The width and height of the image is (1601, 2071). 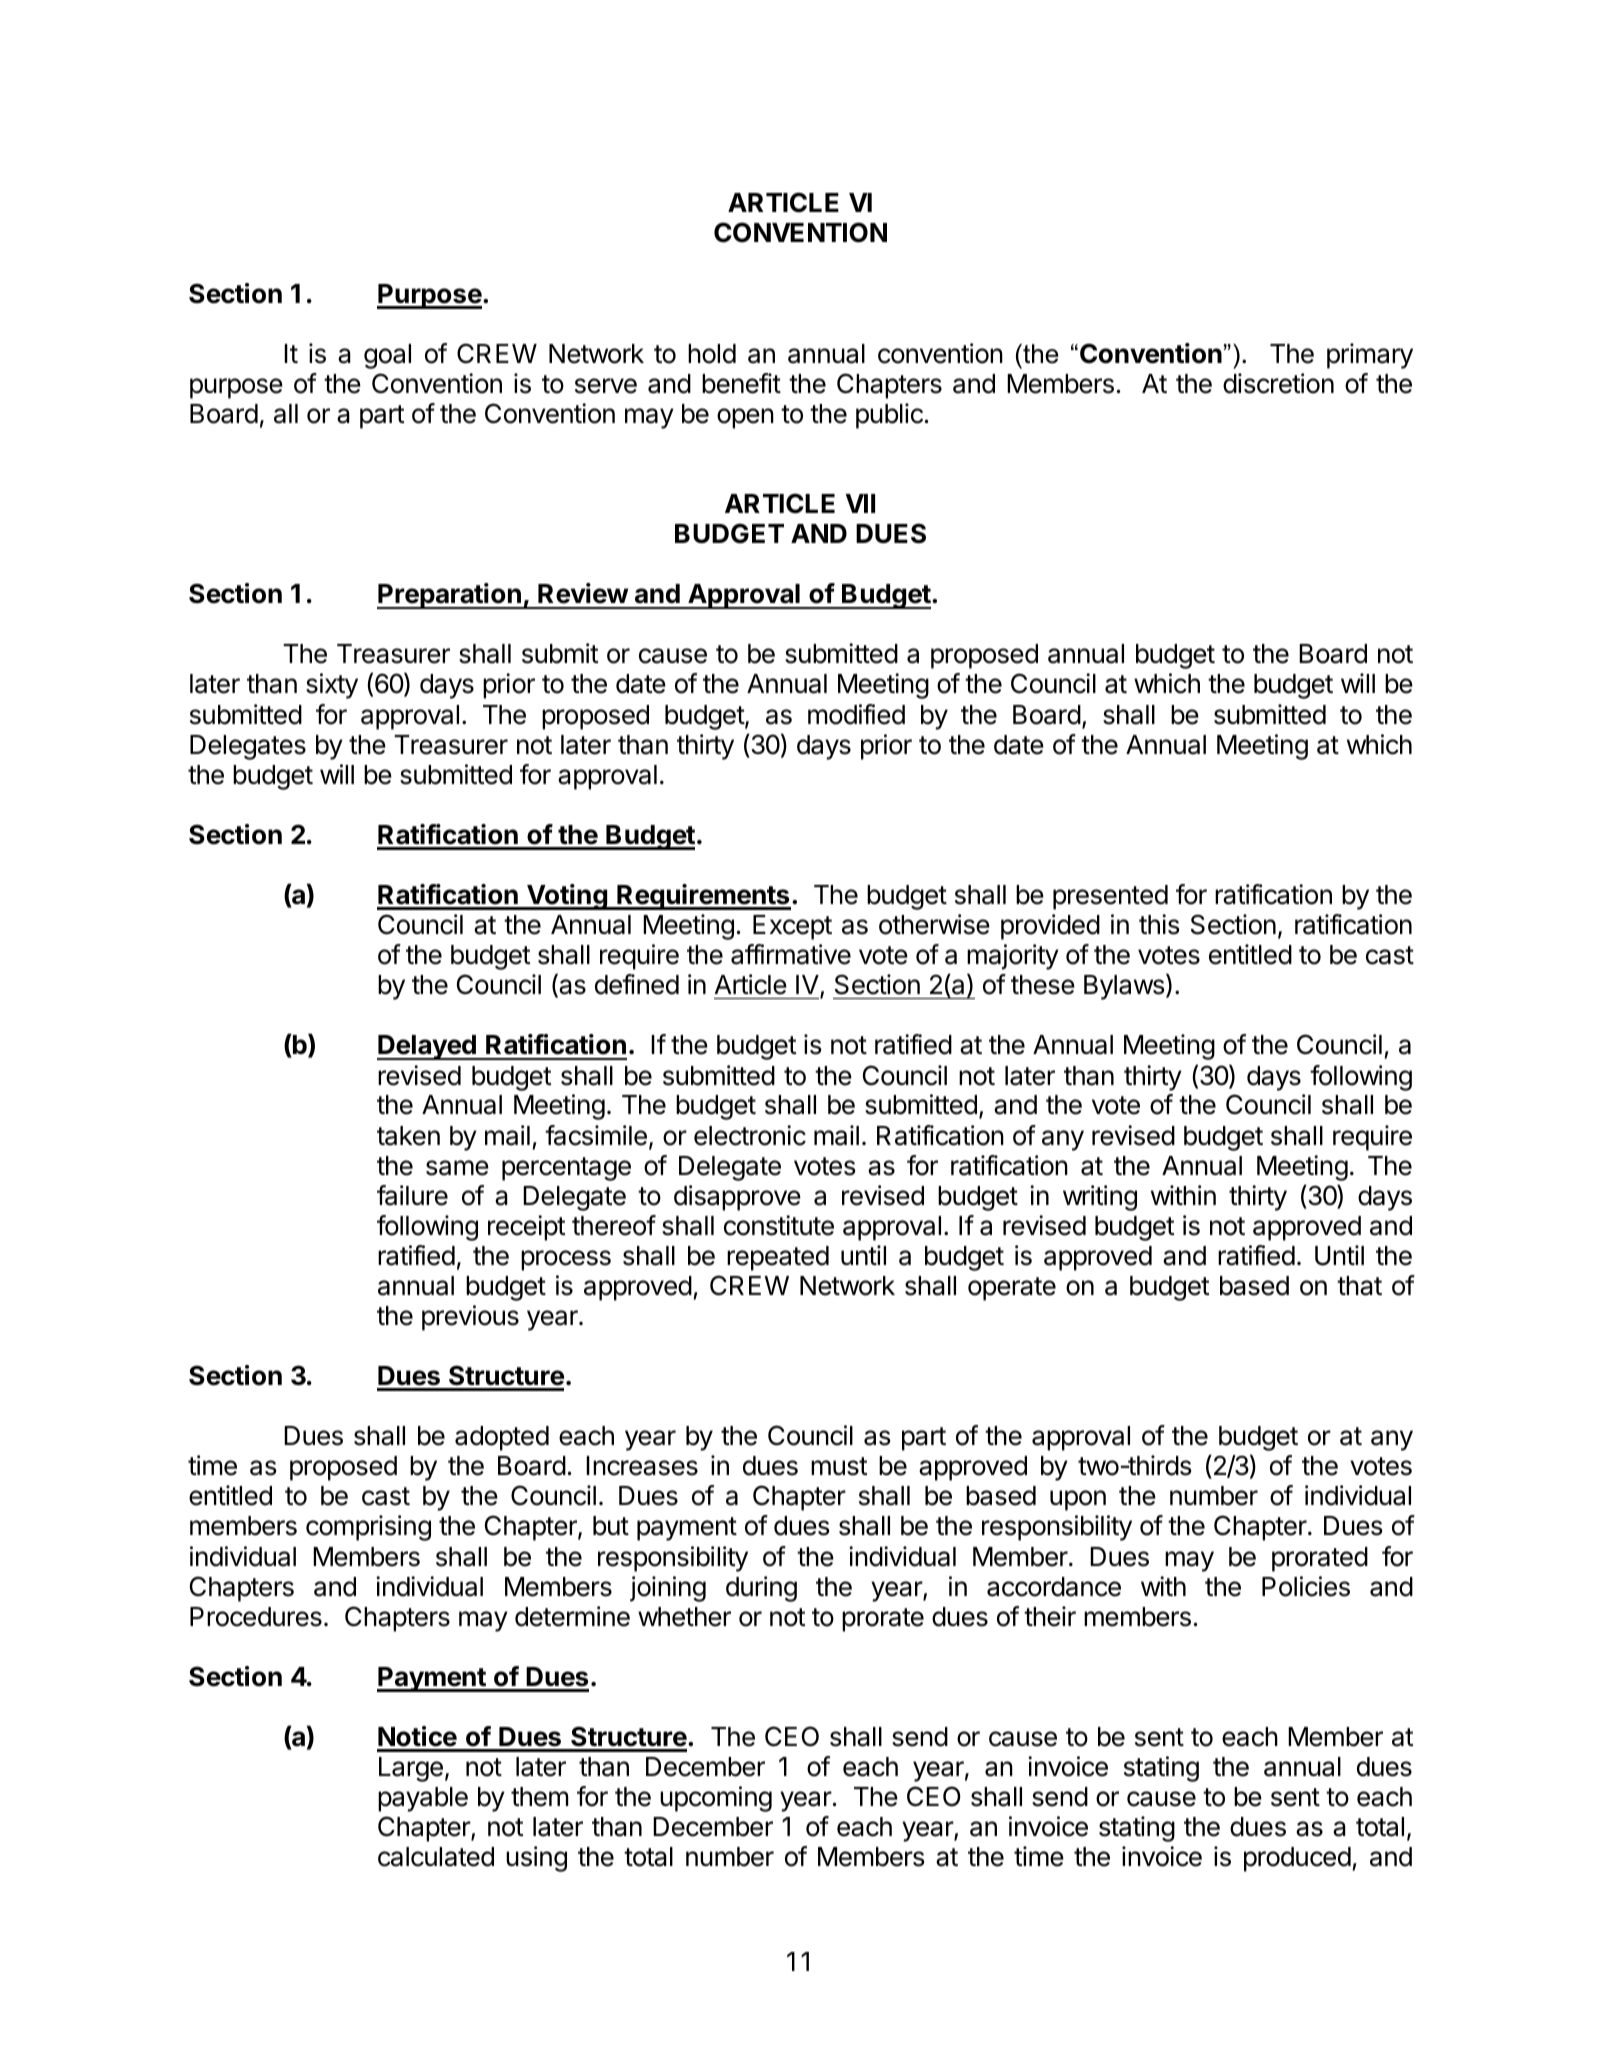 What do you see at coordinates (567, 897) in the image?
I see `Voting` at bounding box center [567, 897].
